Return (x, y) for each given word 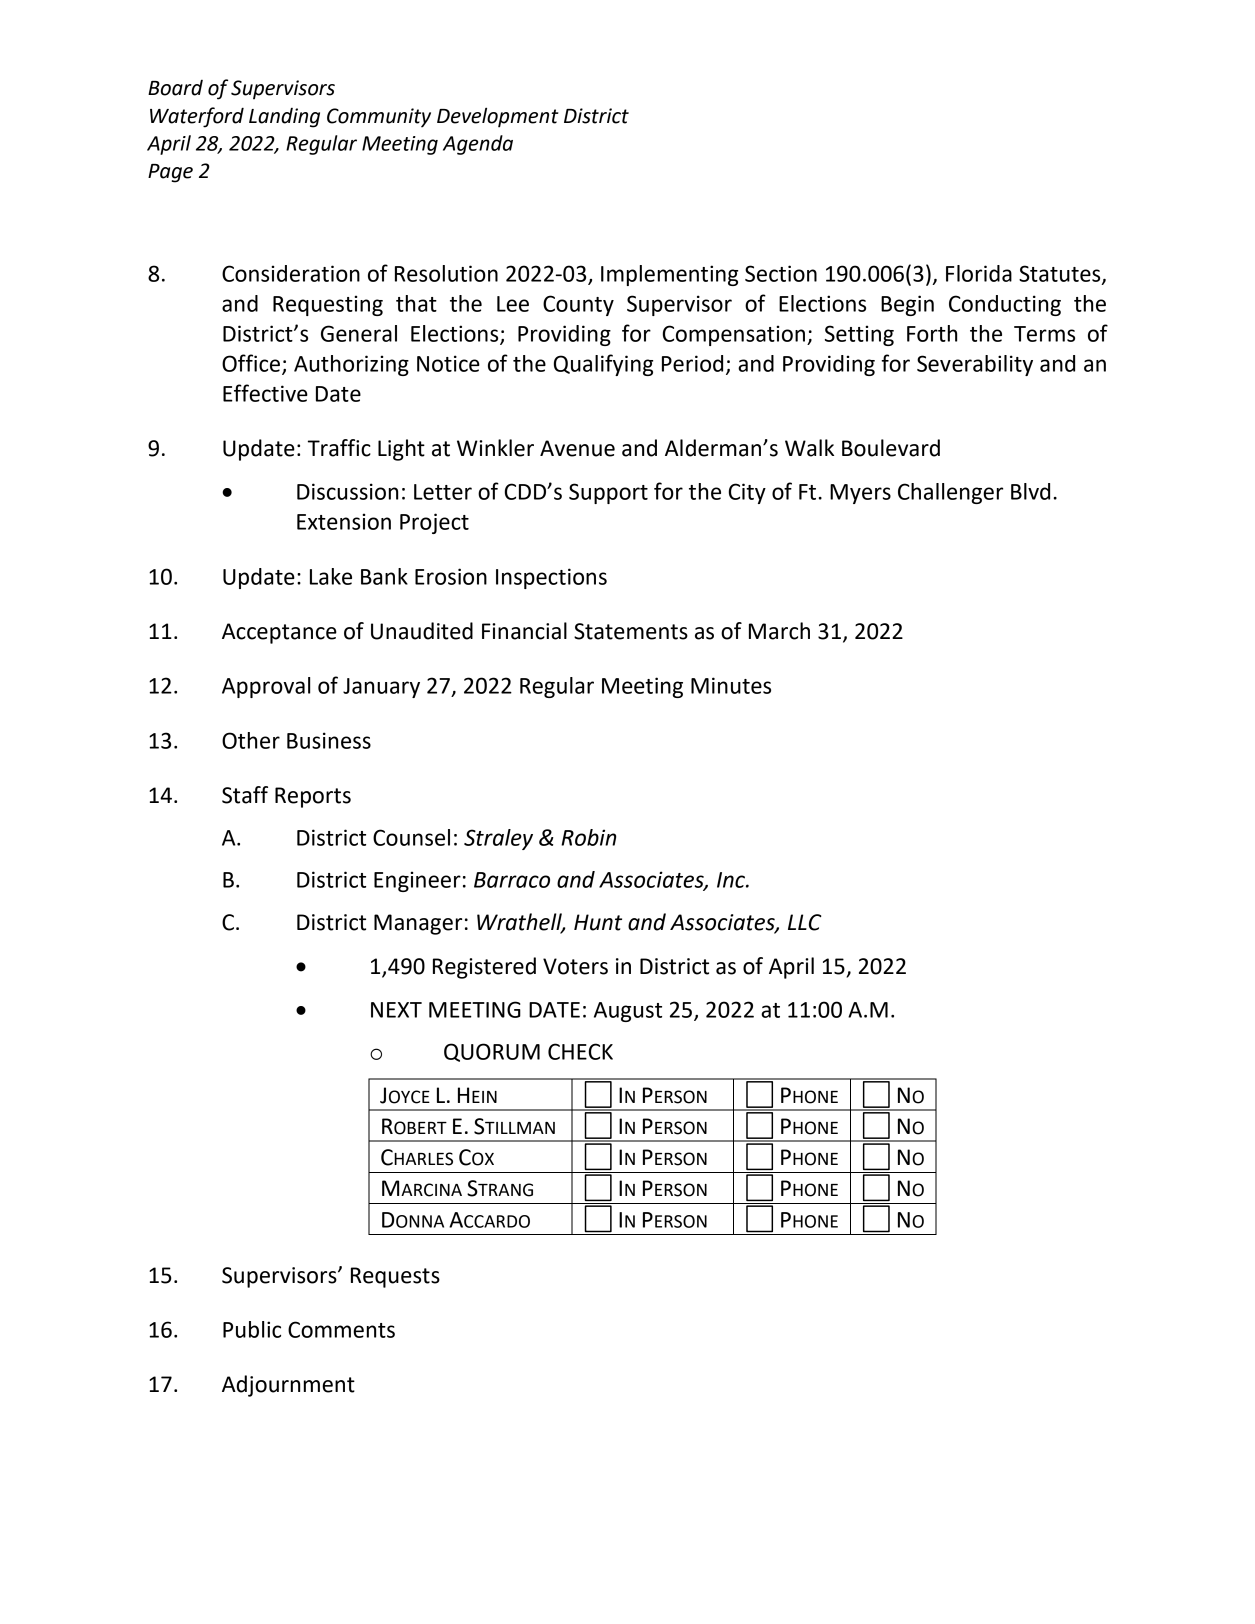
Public (252, 1329)
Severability (975, 365)
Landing (284, 118)
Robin (588, 837)
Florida (979, 273)
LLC (805, 922)
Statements (631, 631)
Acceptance (279, 633)
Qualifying (603, 365)
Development (498, 117)
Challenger (950, 493)
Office (251, 363)
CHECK (580, 1051)
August (628, 1012)
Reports (313, 797)
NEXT (396, 1010)
